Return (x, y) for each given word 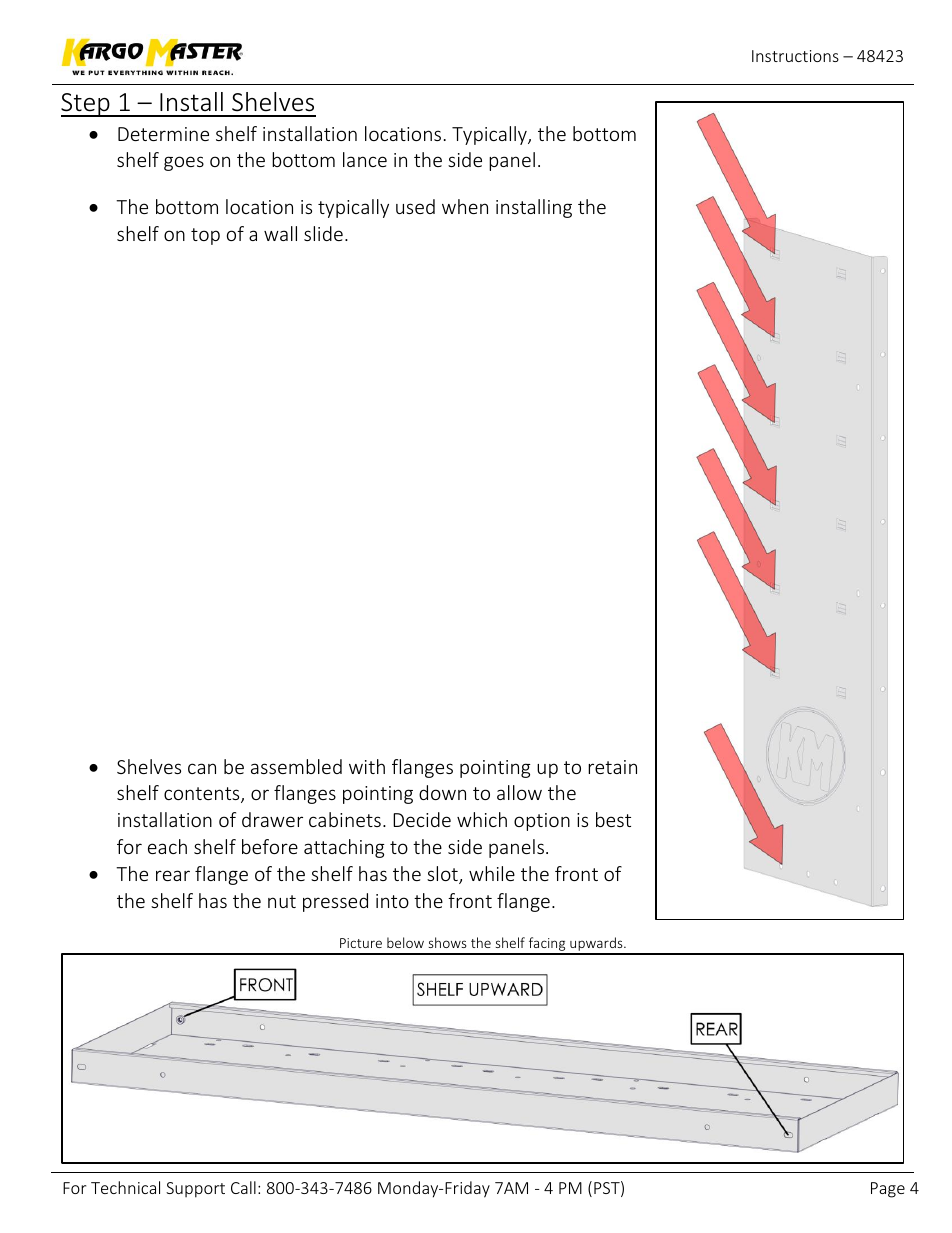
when (465, 206)
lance (365, 159)
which (482, 819)
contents (203, 795)
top (205, 236)
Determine (163, 134)
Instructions (795, 56)
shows (448, 942)
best (613, 819)
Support (195, 1190)
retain (612, 767)
